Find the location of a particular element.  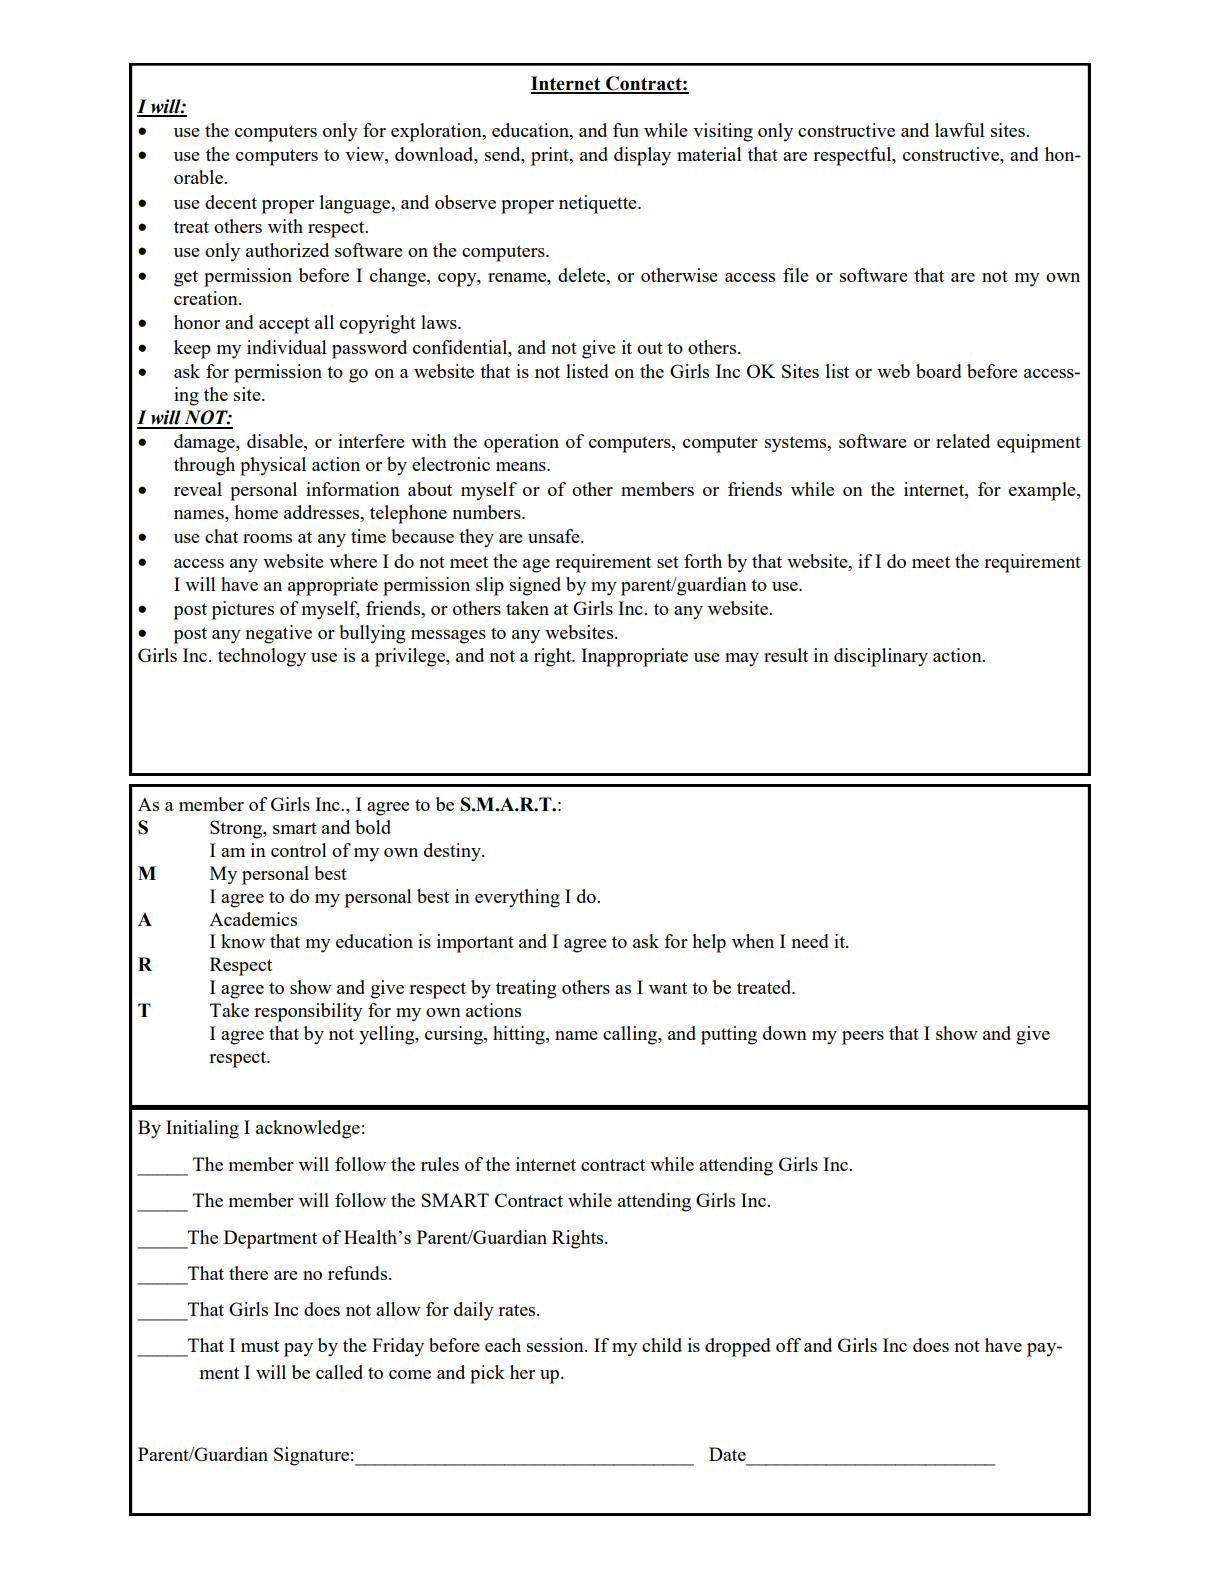

calling is located at coordinates (631, 1035).
